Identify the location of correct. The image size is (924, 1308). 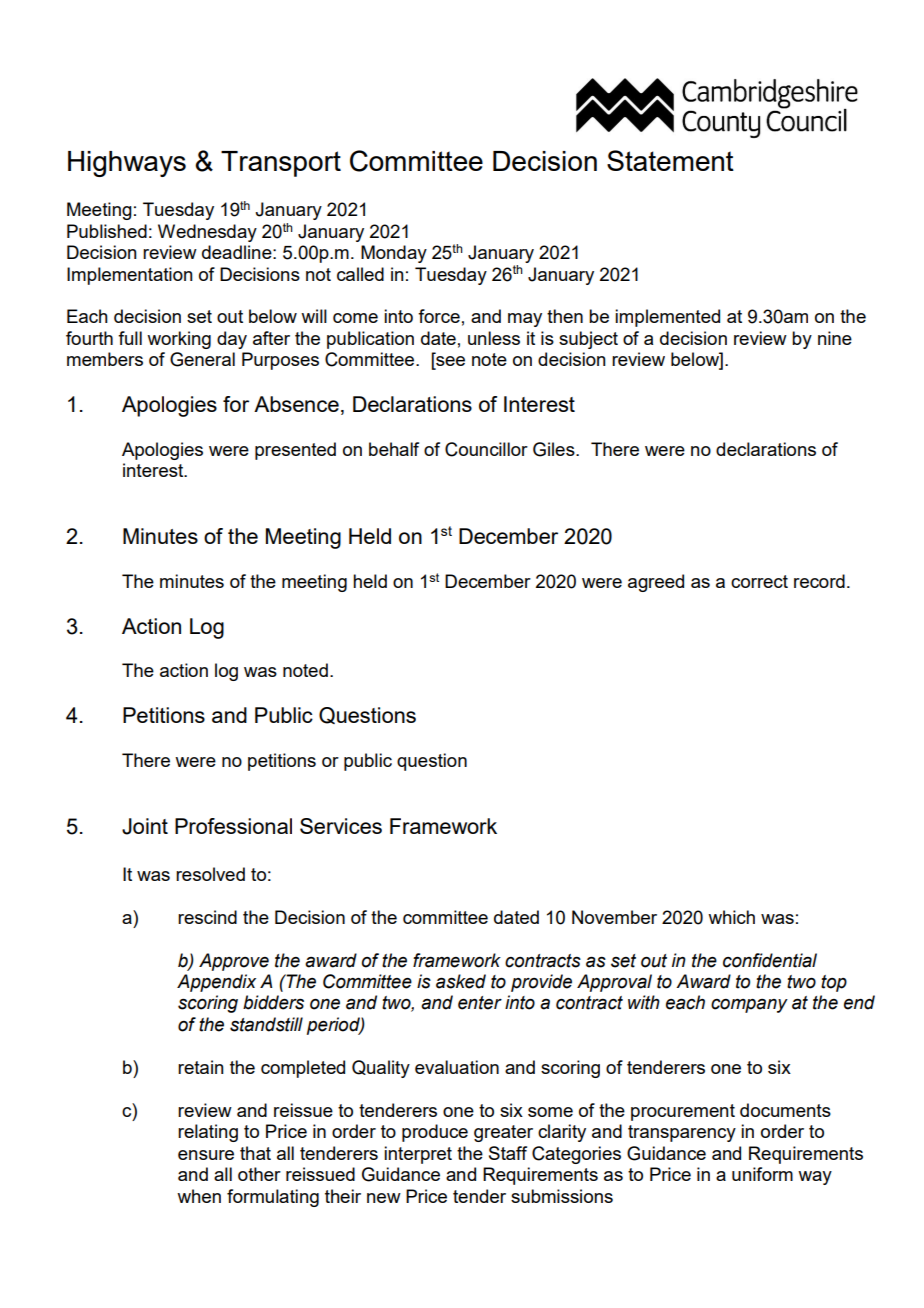
(759, 581).
